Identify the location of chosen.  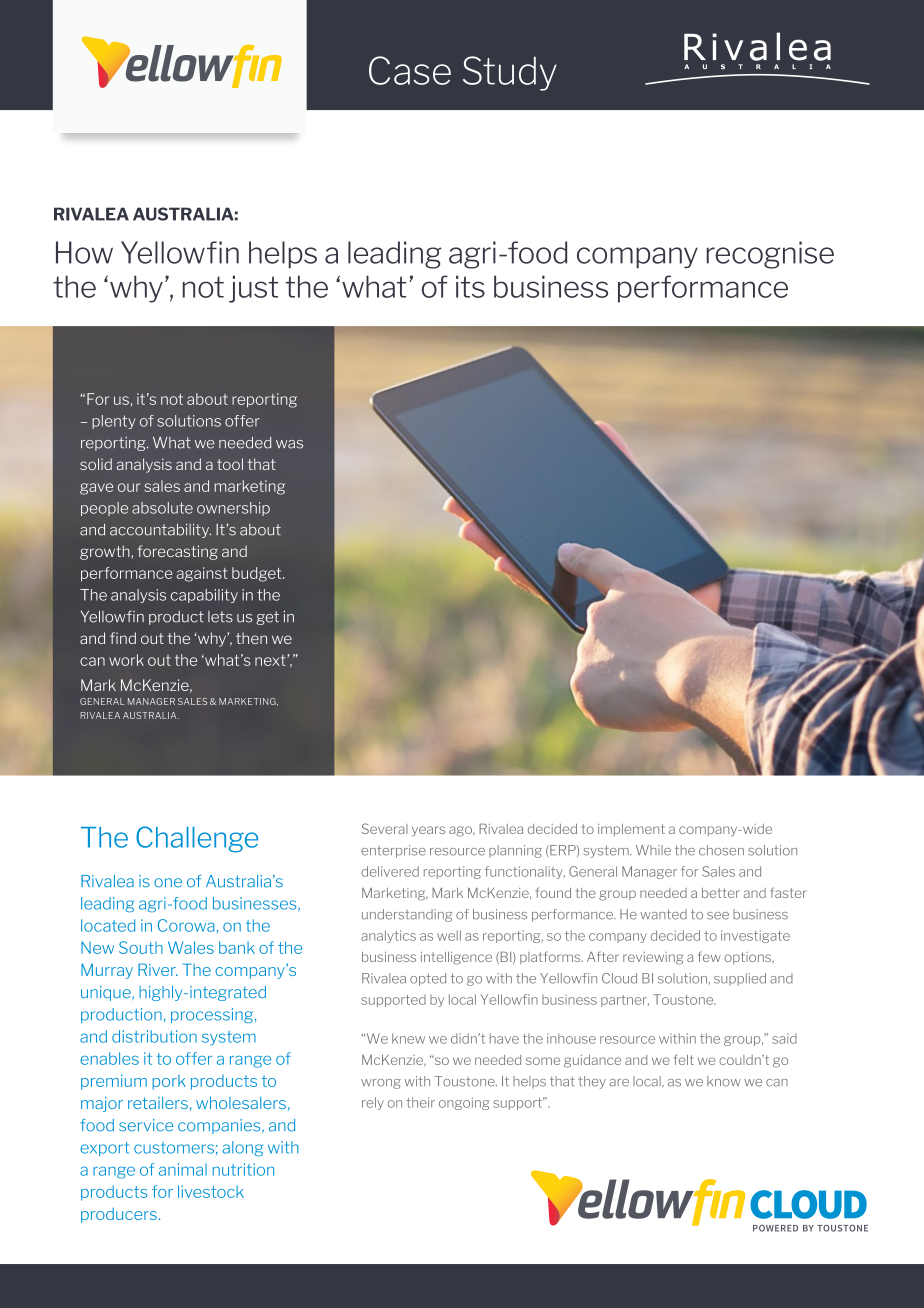
(721, 850).
